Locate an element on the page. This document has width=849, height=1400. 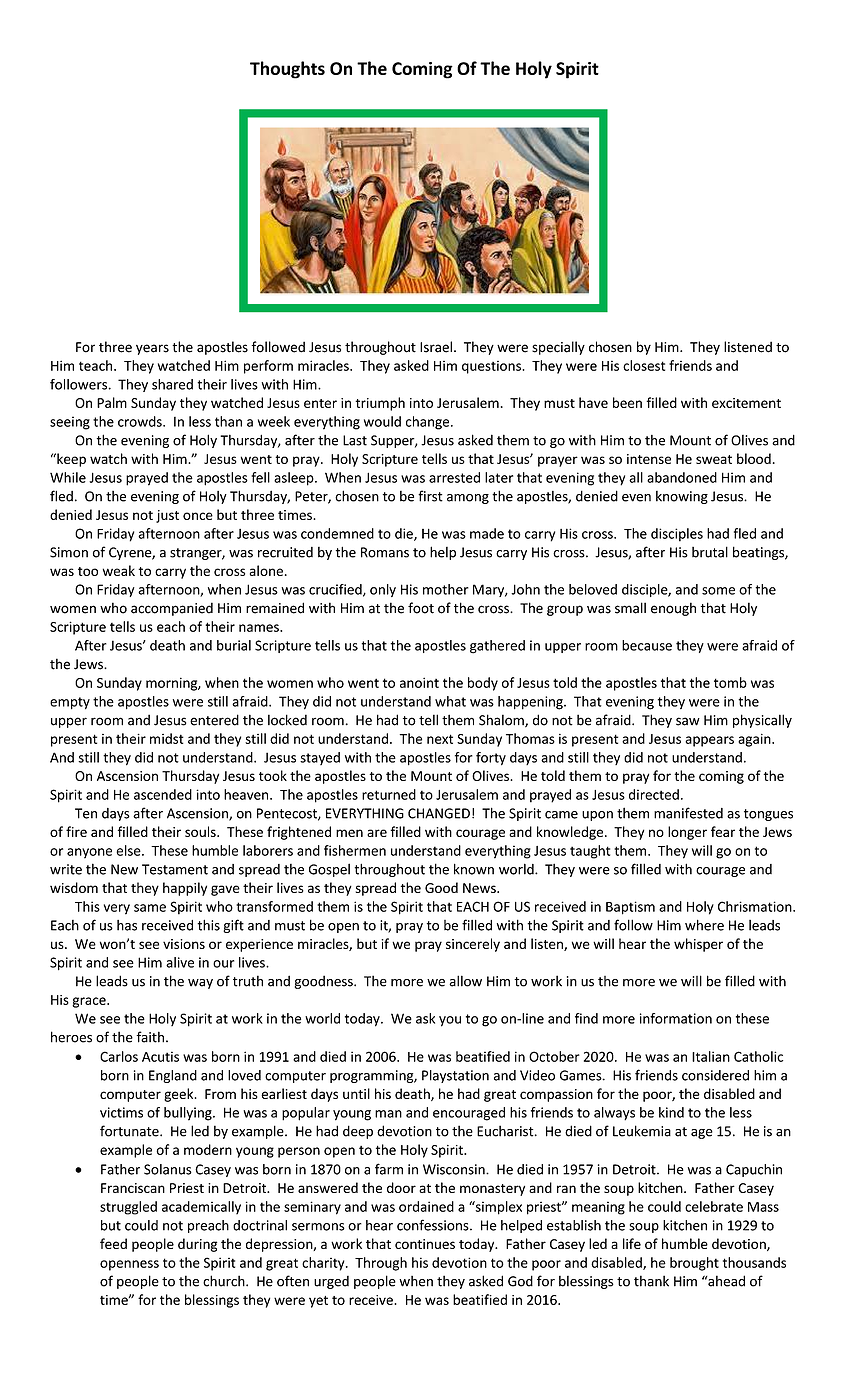
closest is located at coordinates (644, 365).
